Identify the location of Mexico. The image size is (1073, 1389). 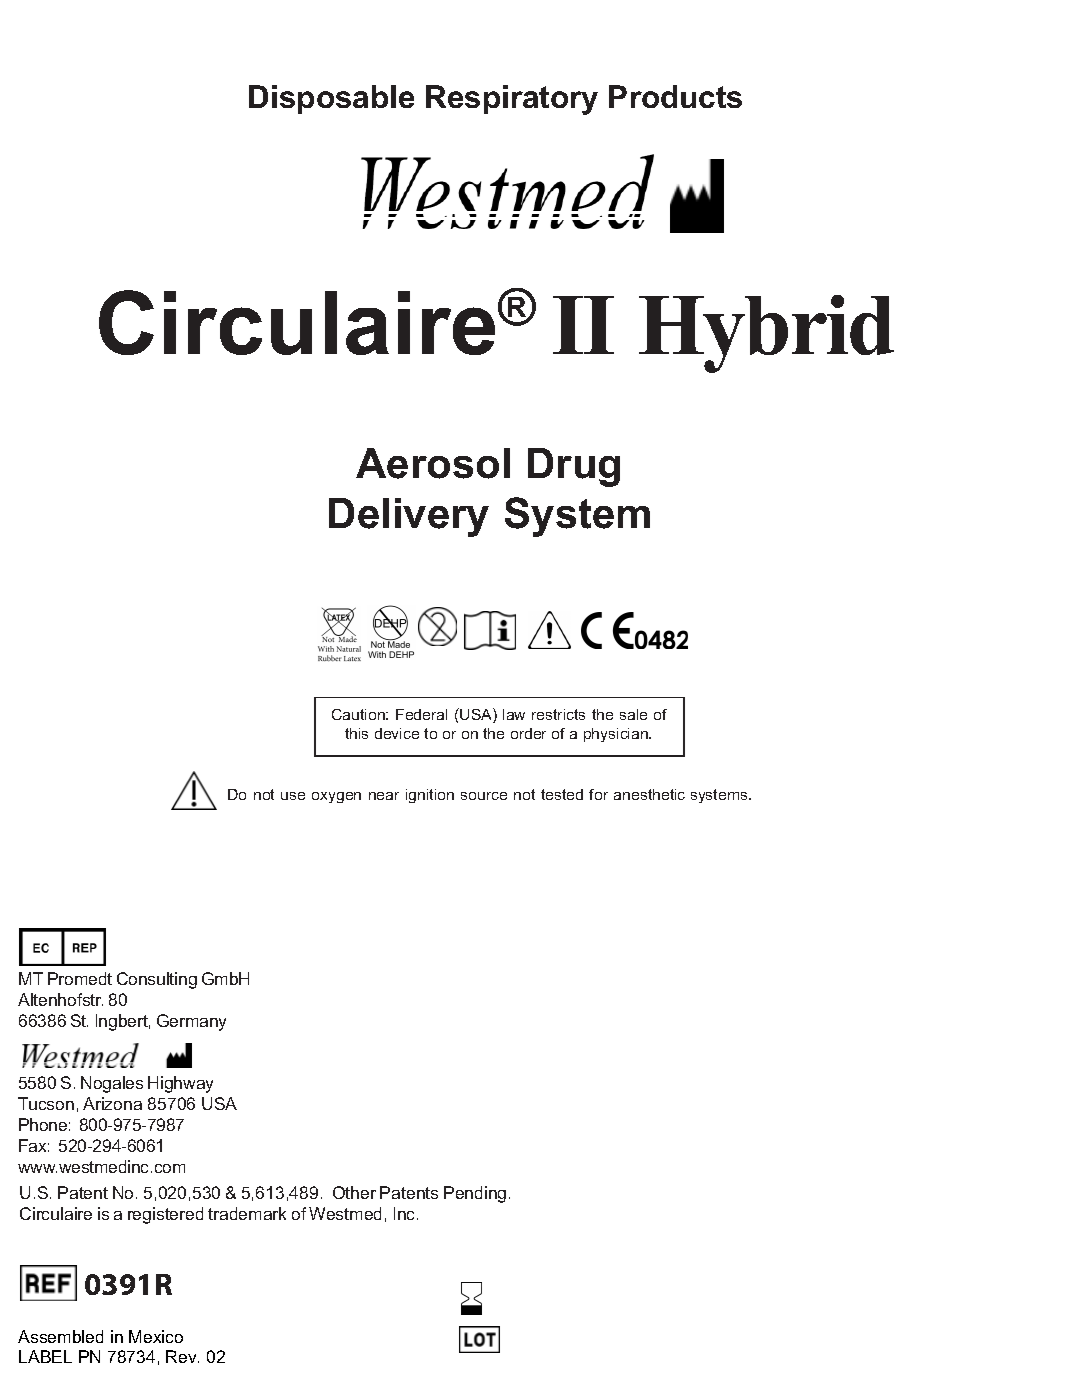
(156, 1336).
